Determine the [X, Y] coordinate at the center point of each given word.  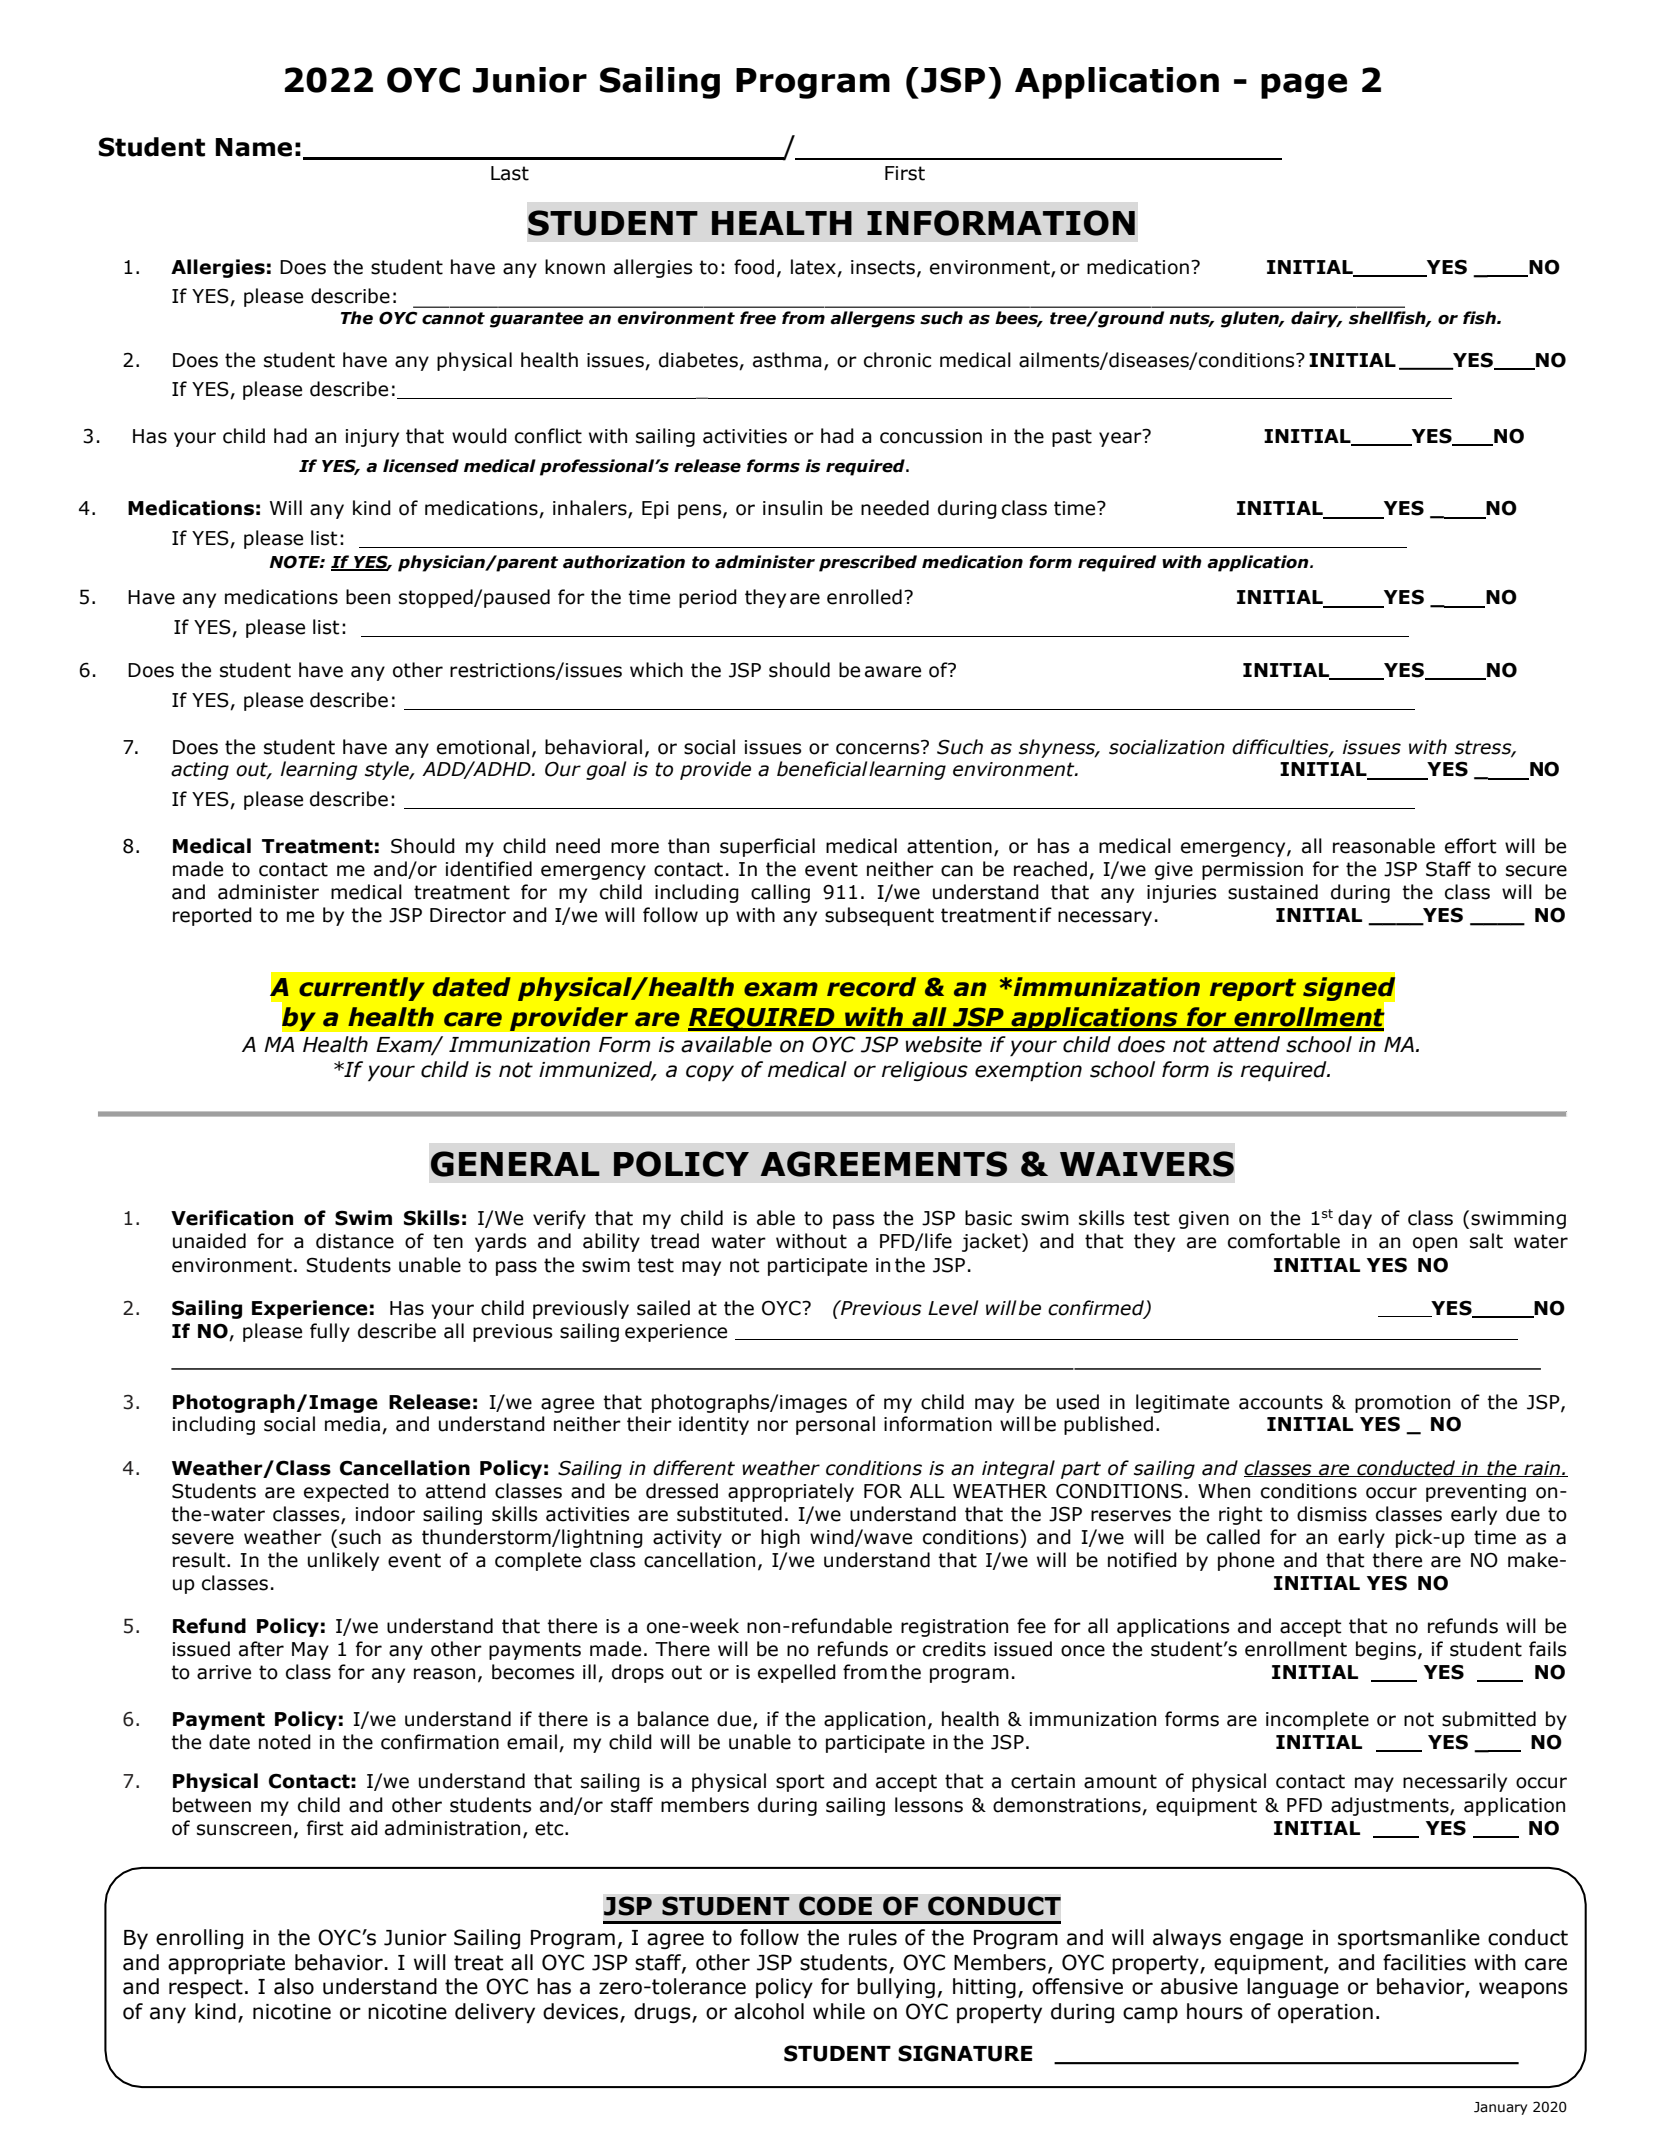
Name [253, 147]
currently [362, 989]
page [1304, 86]
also [294, 1986]
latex [814, 268]
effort [1471, 846]
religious [925, 1071]
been [368, 597]
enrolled [864, 597]
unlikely [343, 1561]
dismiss [1332, 1514]
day [1355, 1219]
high [780, 1538]
